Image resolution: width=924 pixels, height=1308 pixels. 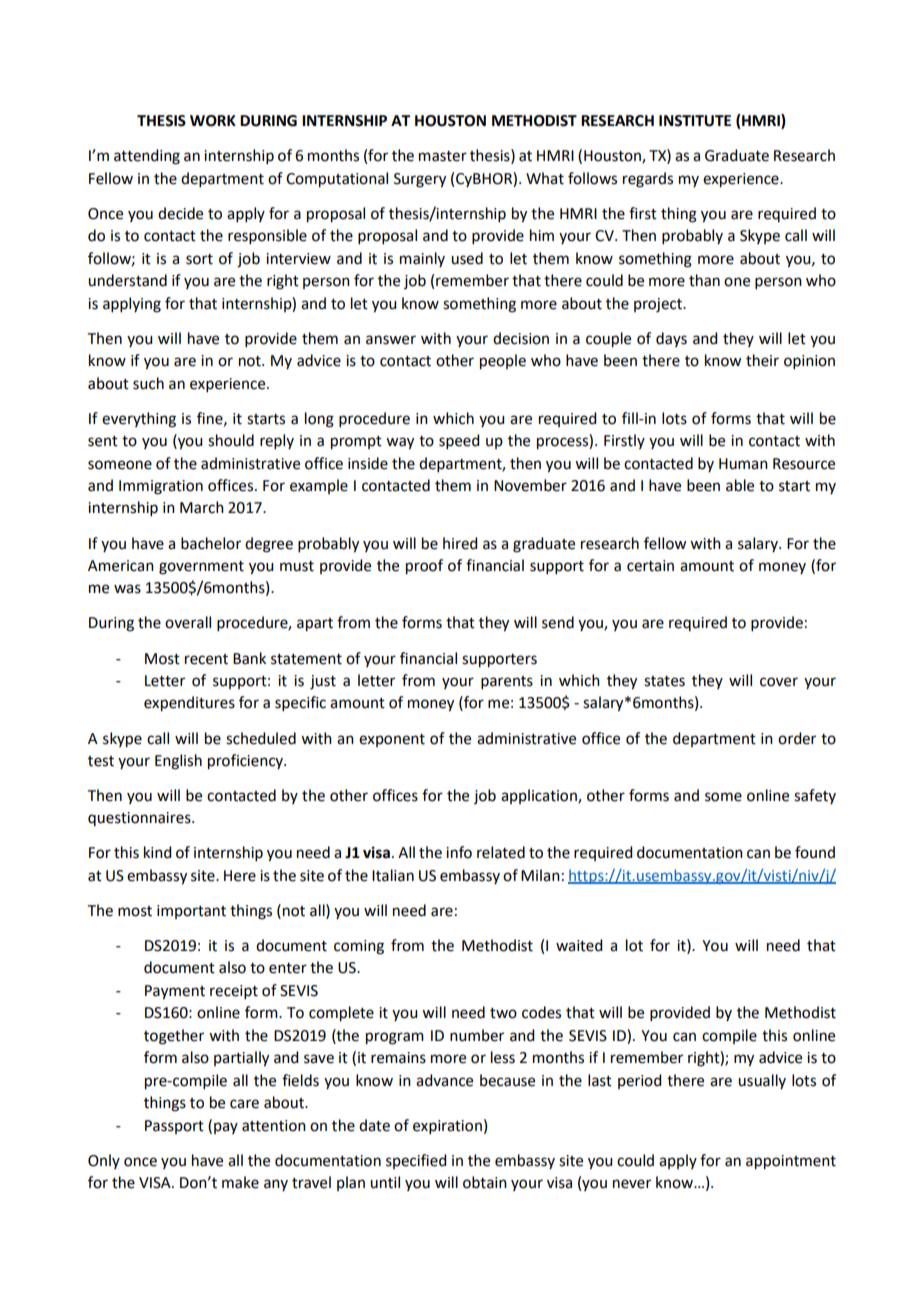 I want to click on speed, so click(x=459, y=441).
